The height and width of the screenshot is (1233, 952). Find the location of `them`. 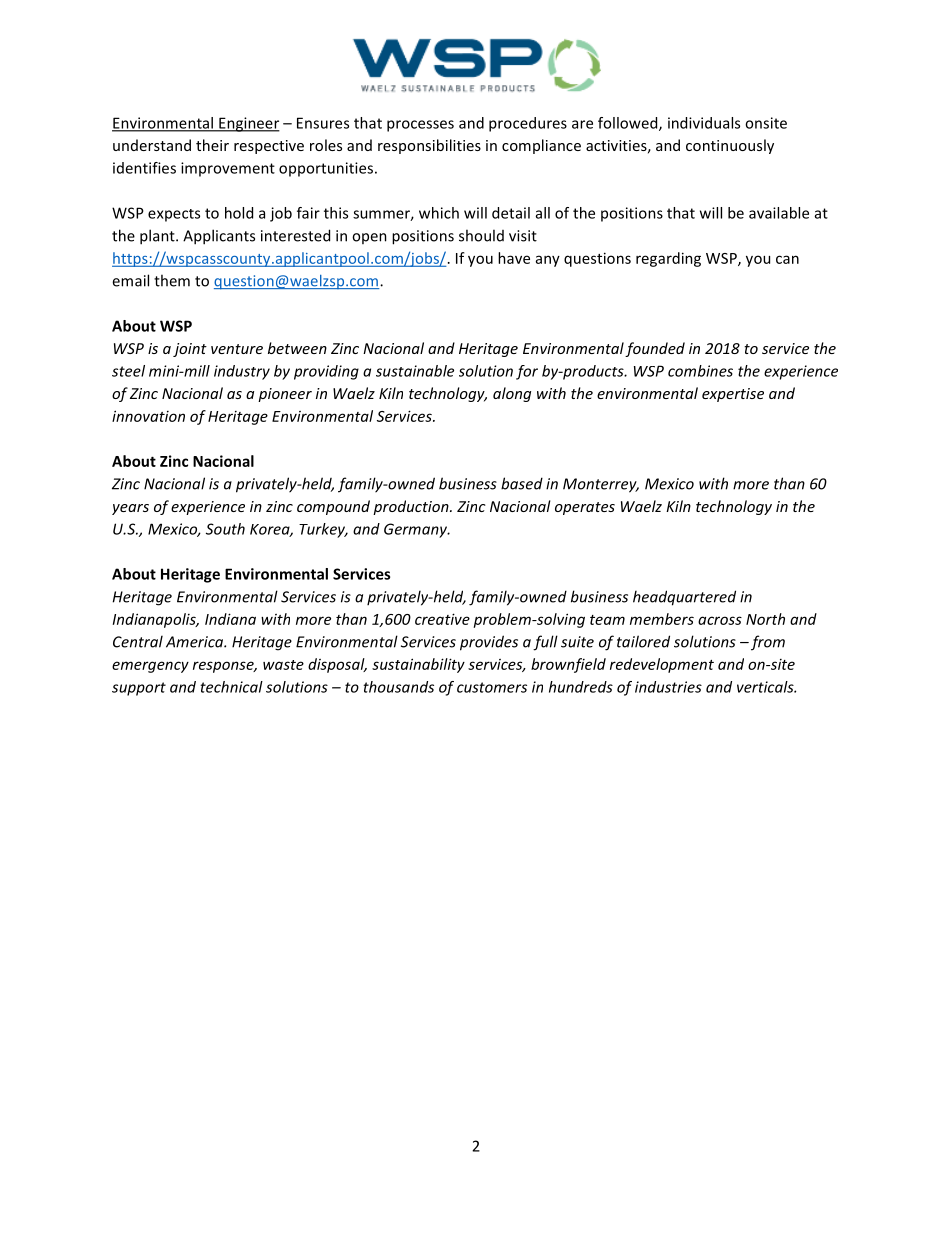

them is located at coordinates (172, 280).
